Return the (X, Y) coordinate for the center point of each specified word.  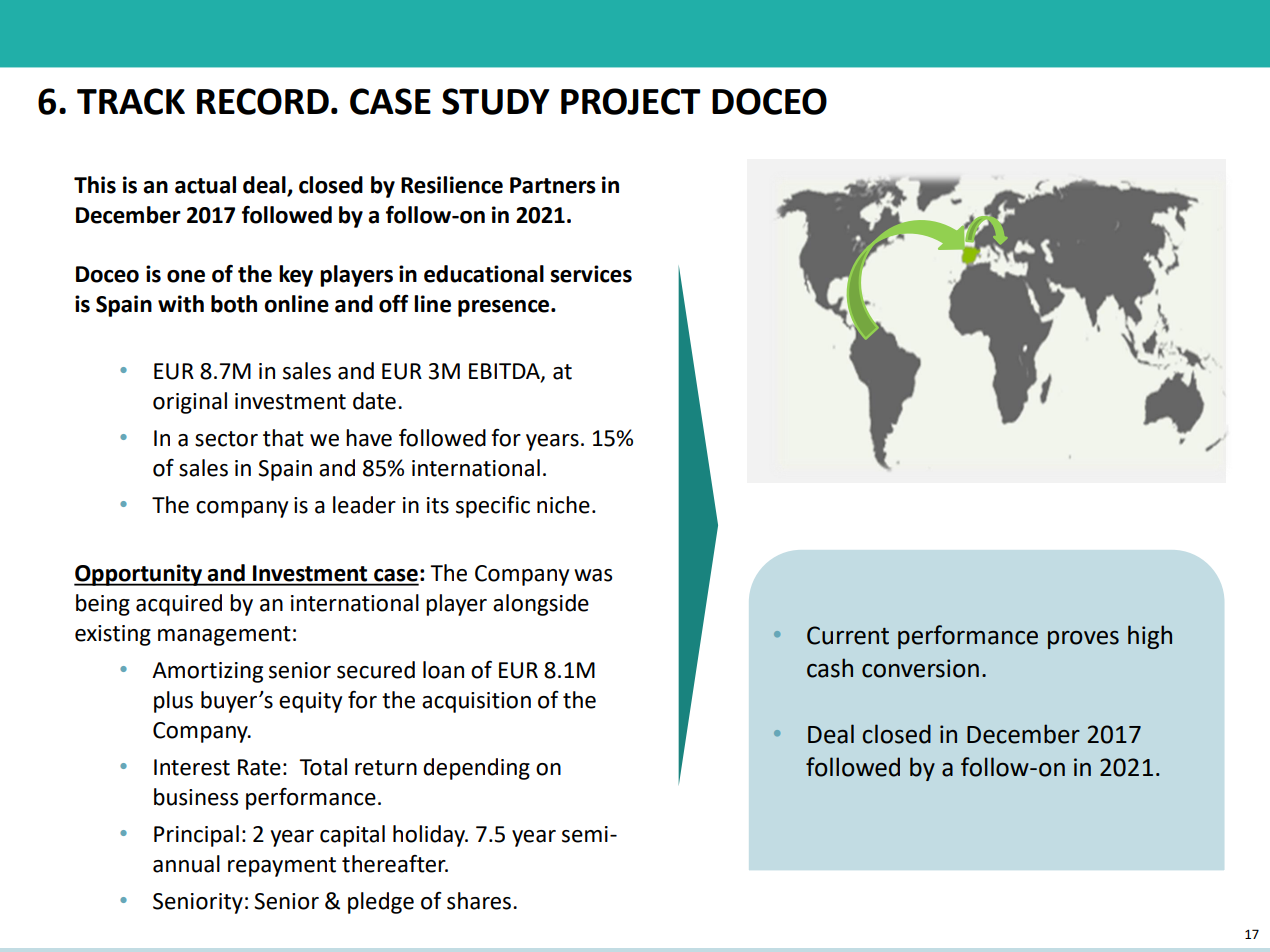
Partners (553, 185)
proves (1083, 640)
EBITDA (505, 372)
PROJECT (631, 101)
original (190, 403)
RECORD (263, 101)
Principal (196, 836)
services (591, 274)
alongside (541, 605)
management (224, 636)
